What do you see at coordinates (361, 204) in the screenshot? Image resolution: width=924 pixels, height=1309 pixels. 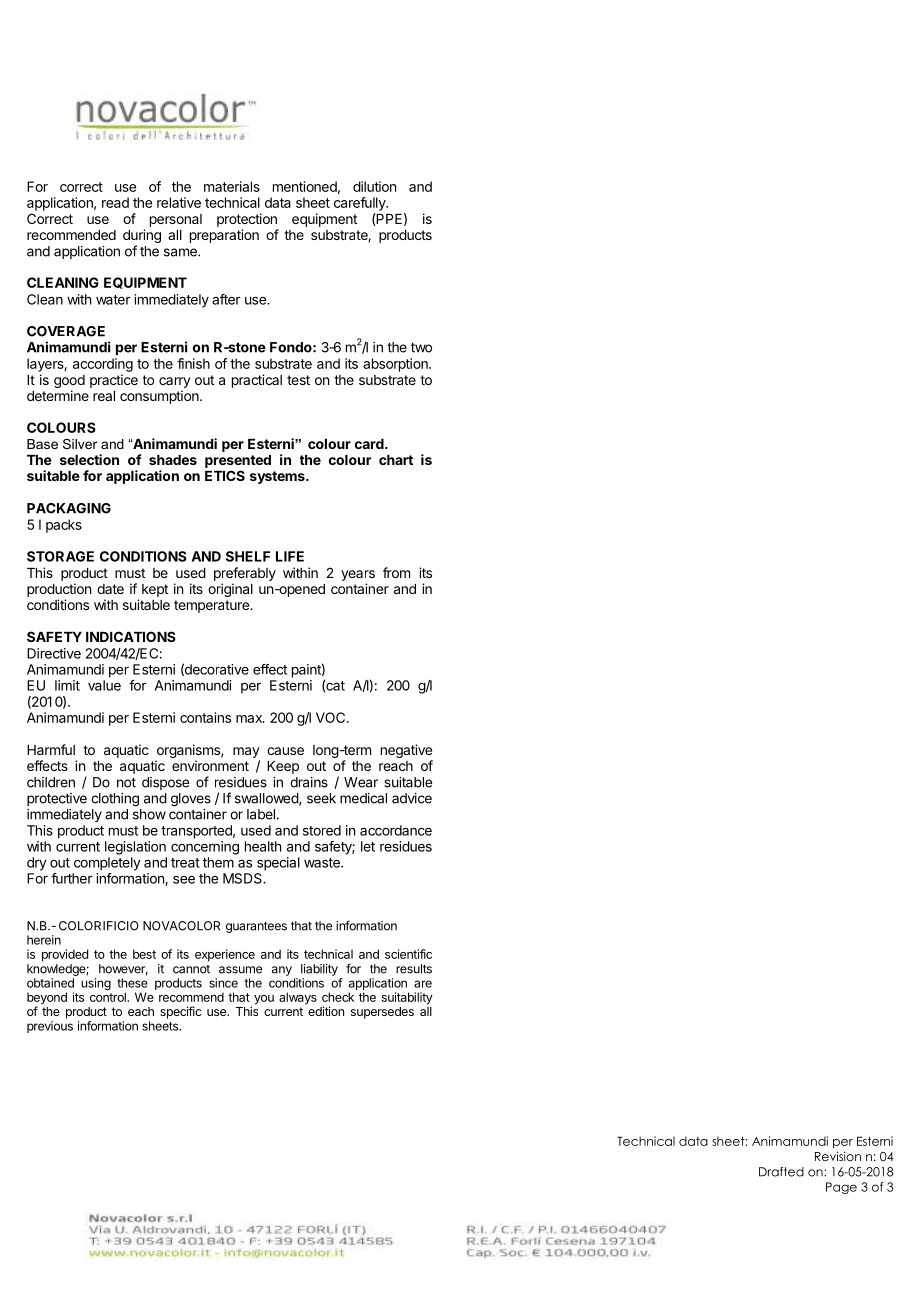 I see `carefully` at bounding box center [361, 204].
